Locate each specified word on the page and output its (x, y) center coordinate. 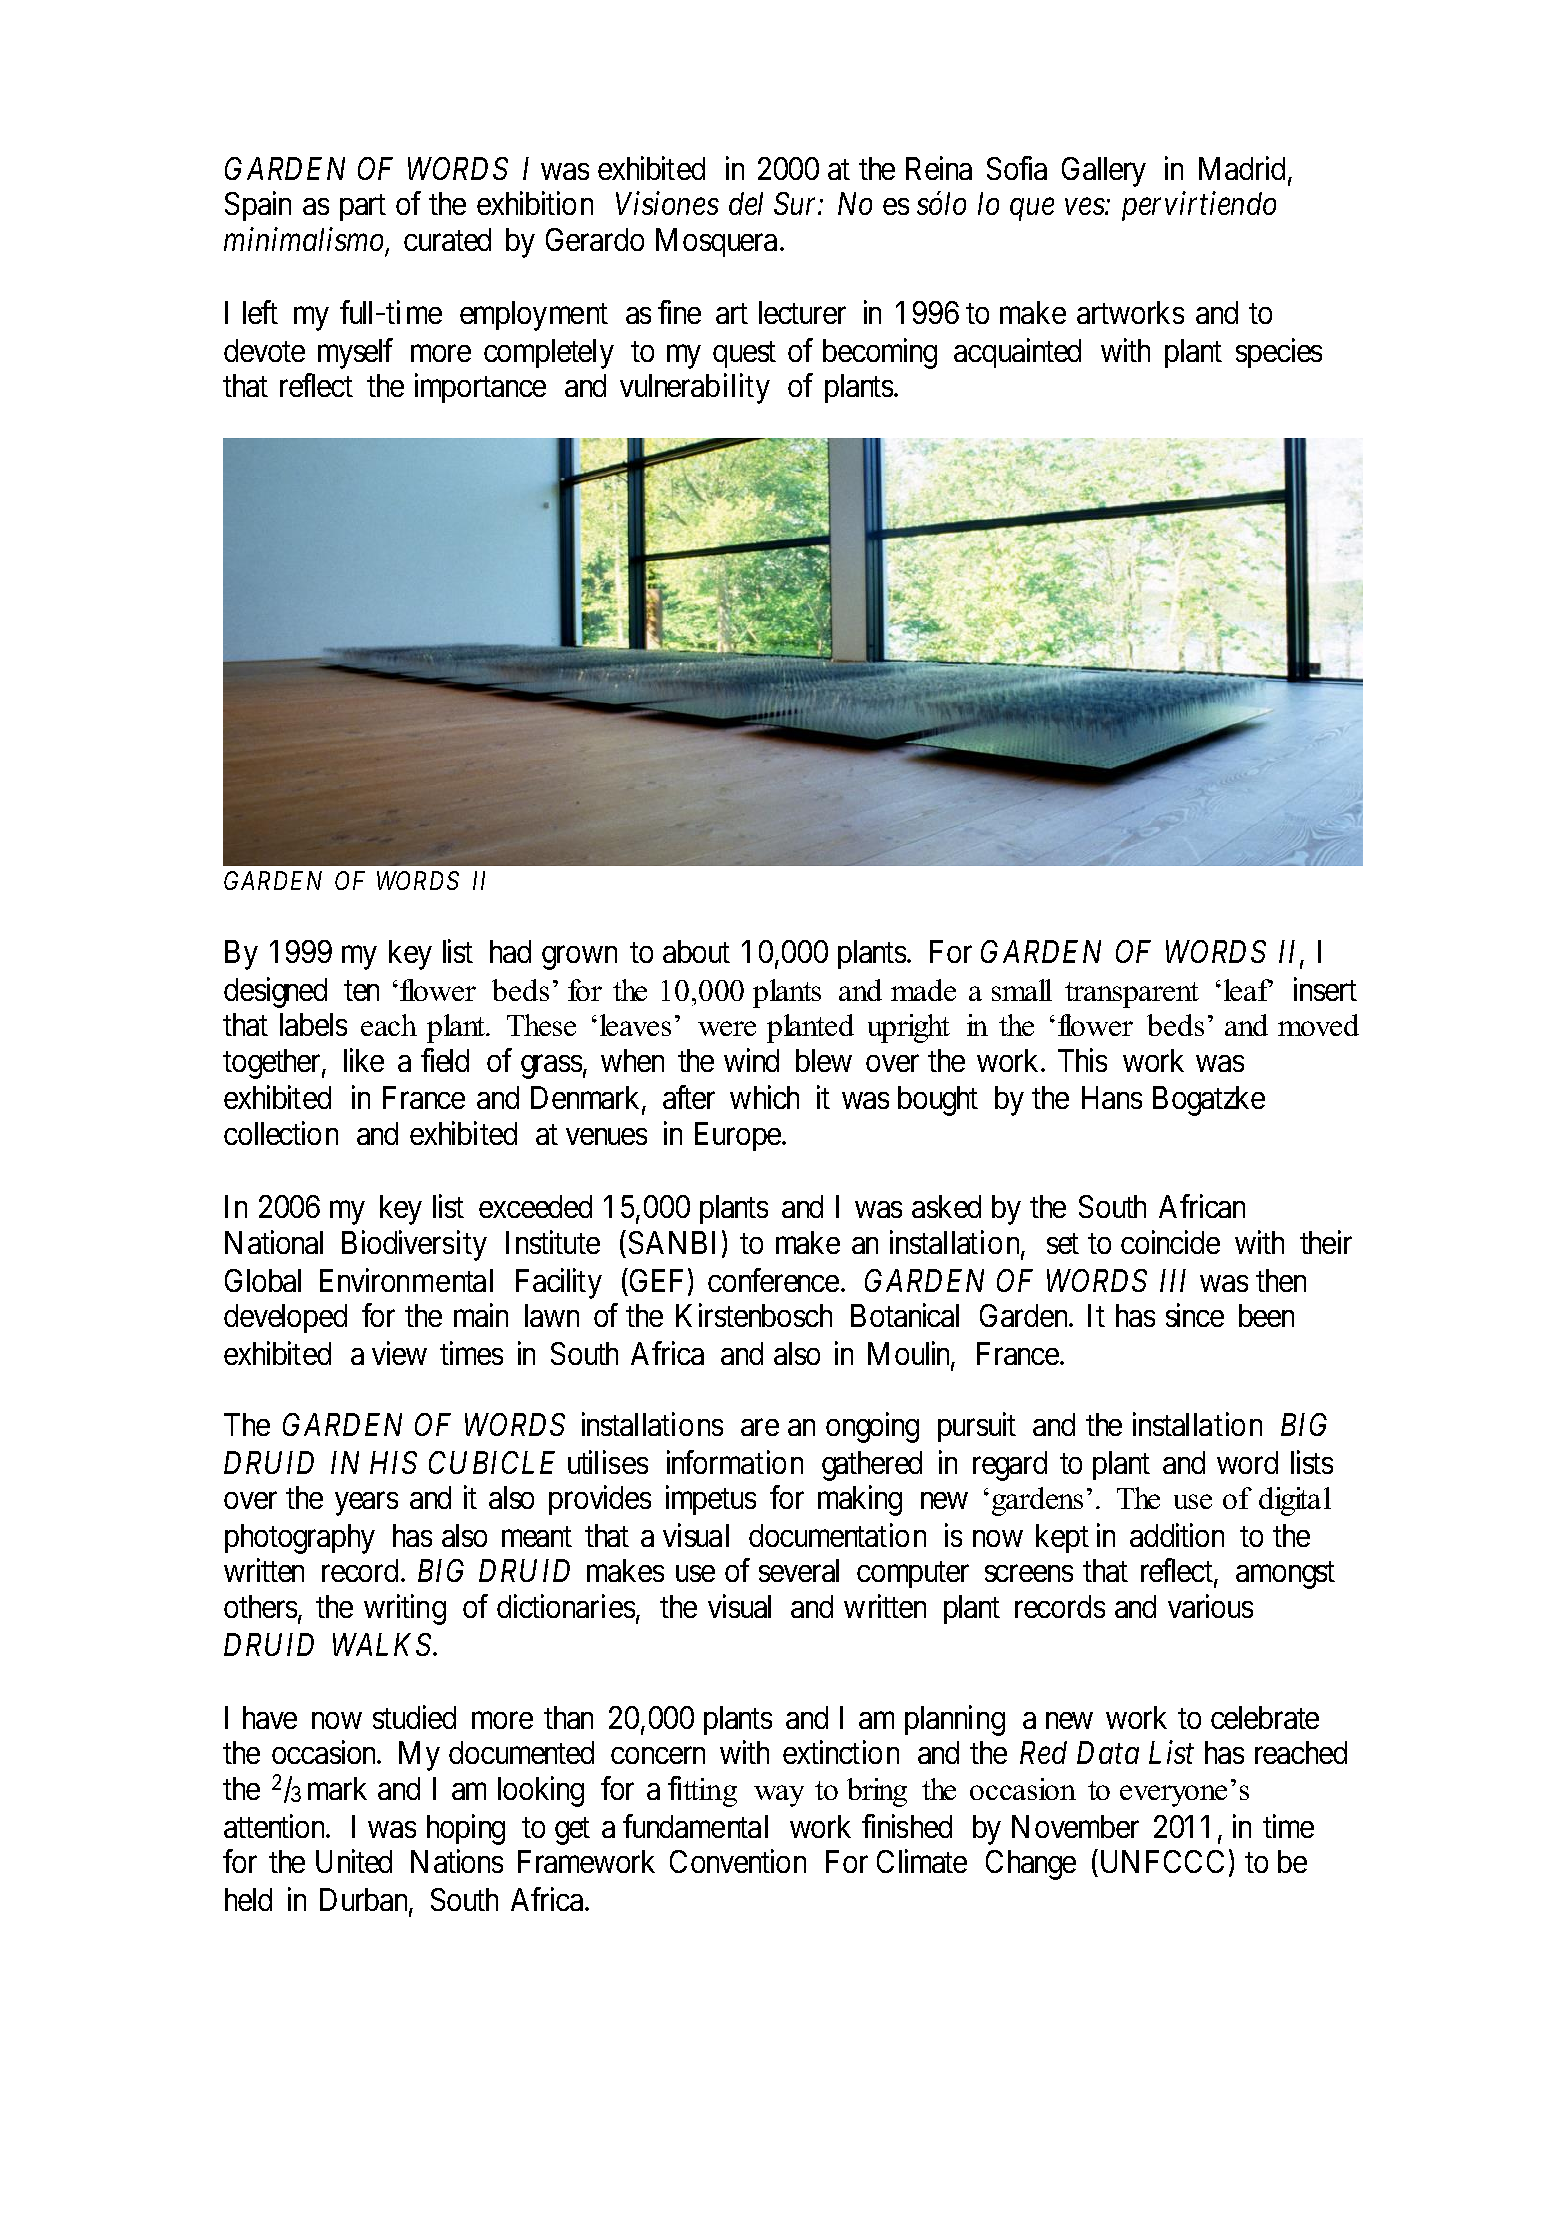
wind (751, 1060)
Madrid (1242, 168)
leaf (1248, 990)
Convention (738, 1861)
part (363, 208)
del (746, 203)
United (354, 1861)
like (364, 1060)
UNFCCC (1160, 1863)
